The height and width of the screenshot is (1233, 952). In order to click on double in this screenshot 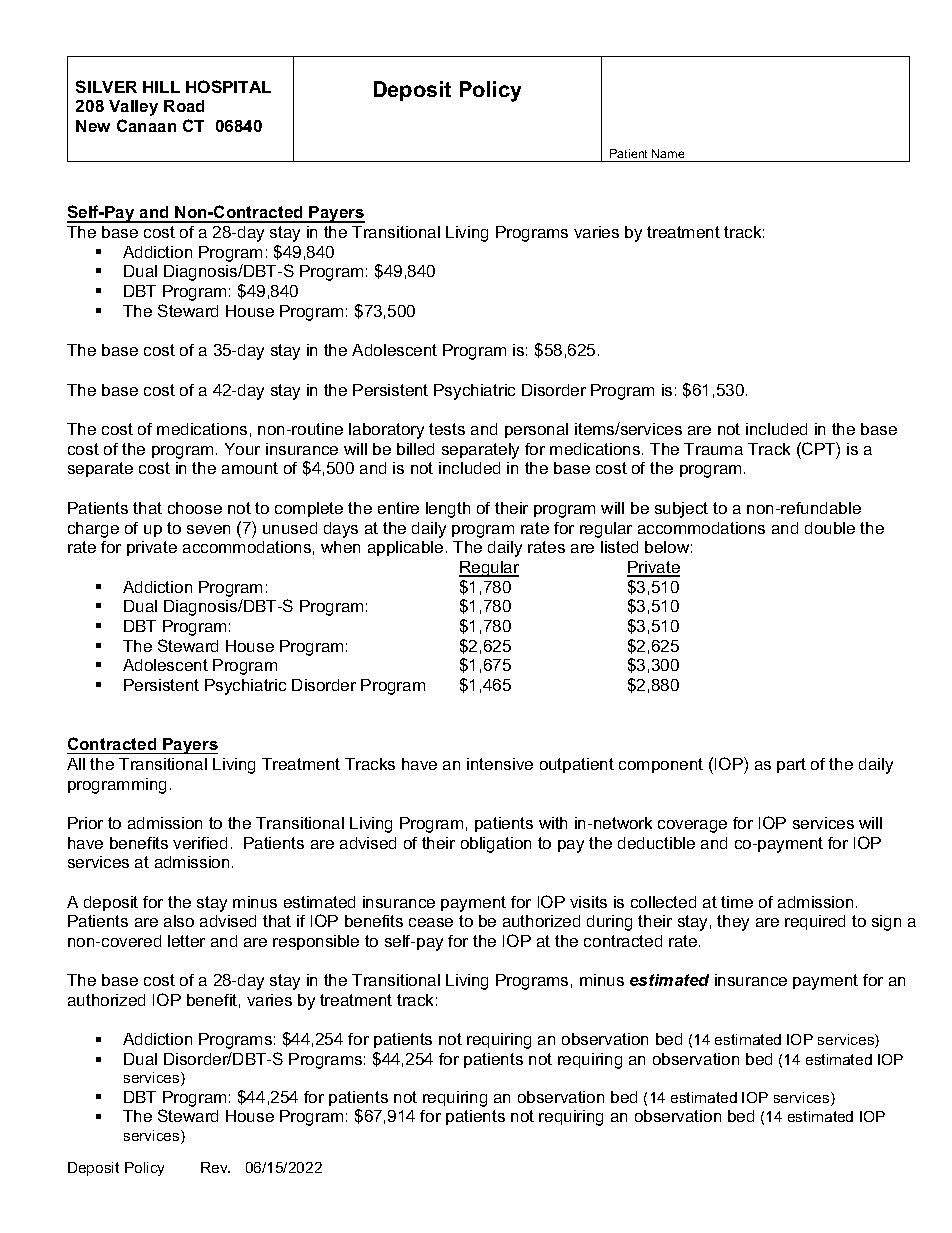, I will do `click(830, 528)`.
